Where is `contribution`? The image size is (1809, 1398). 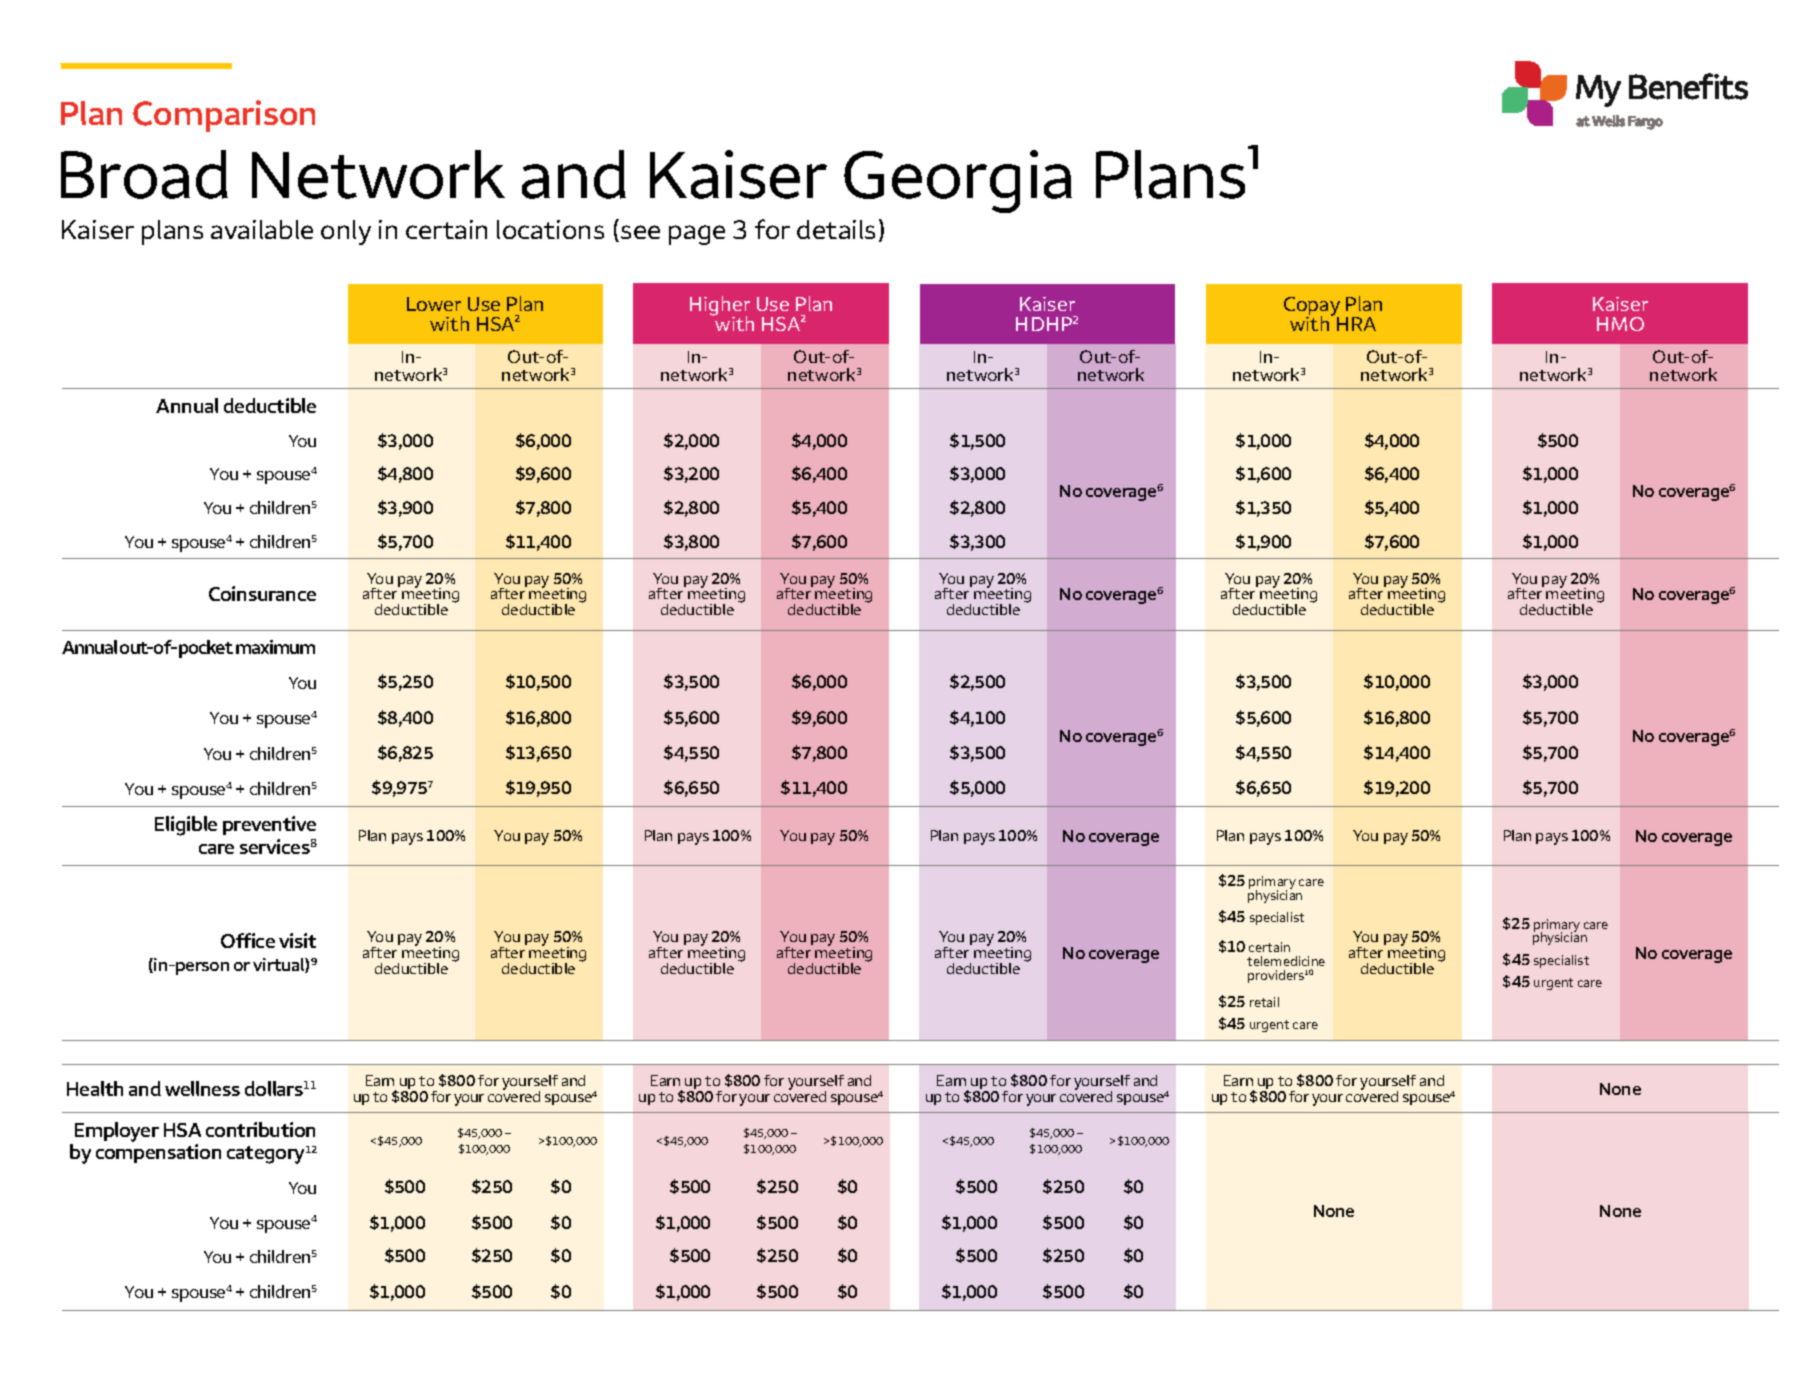
contribution is located at coordinates (260, 1129).
